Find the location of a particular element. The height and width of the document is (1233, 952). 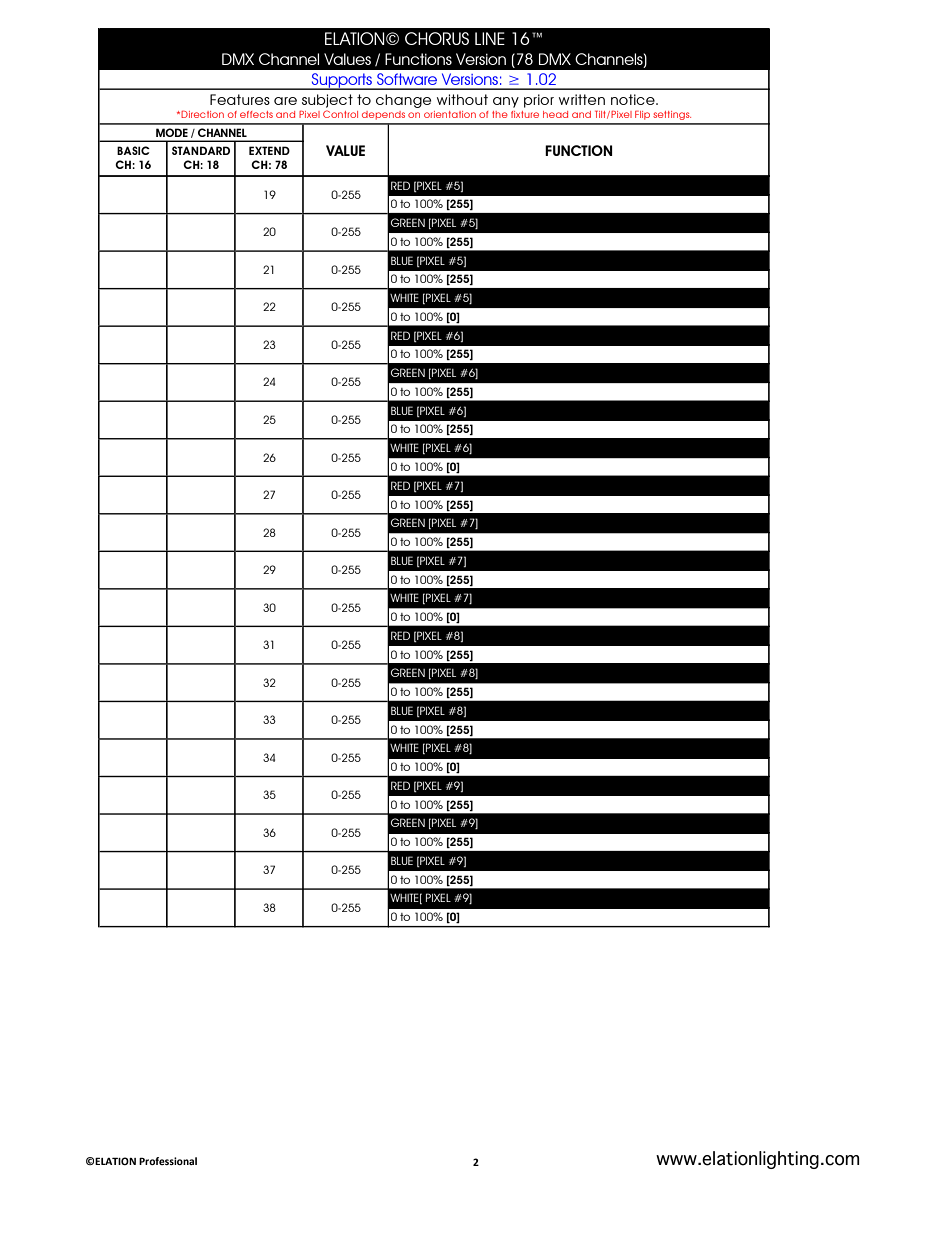

STANDARD is located at coordinates (201, 150).
